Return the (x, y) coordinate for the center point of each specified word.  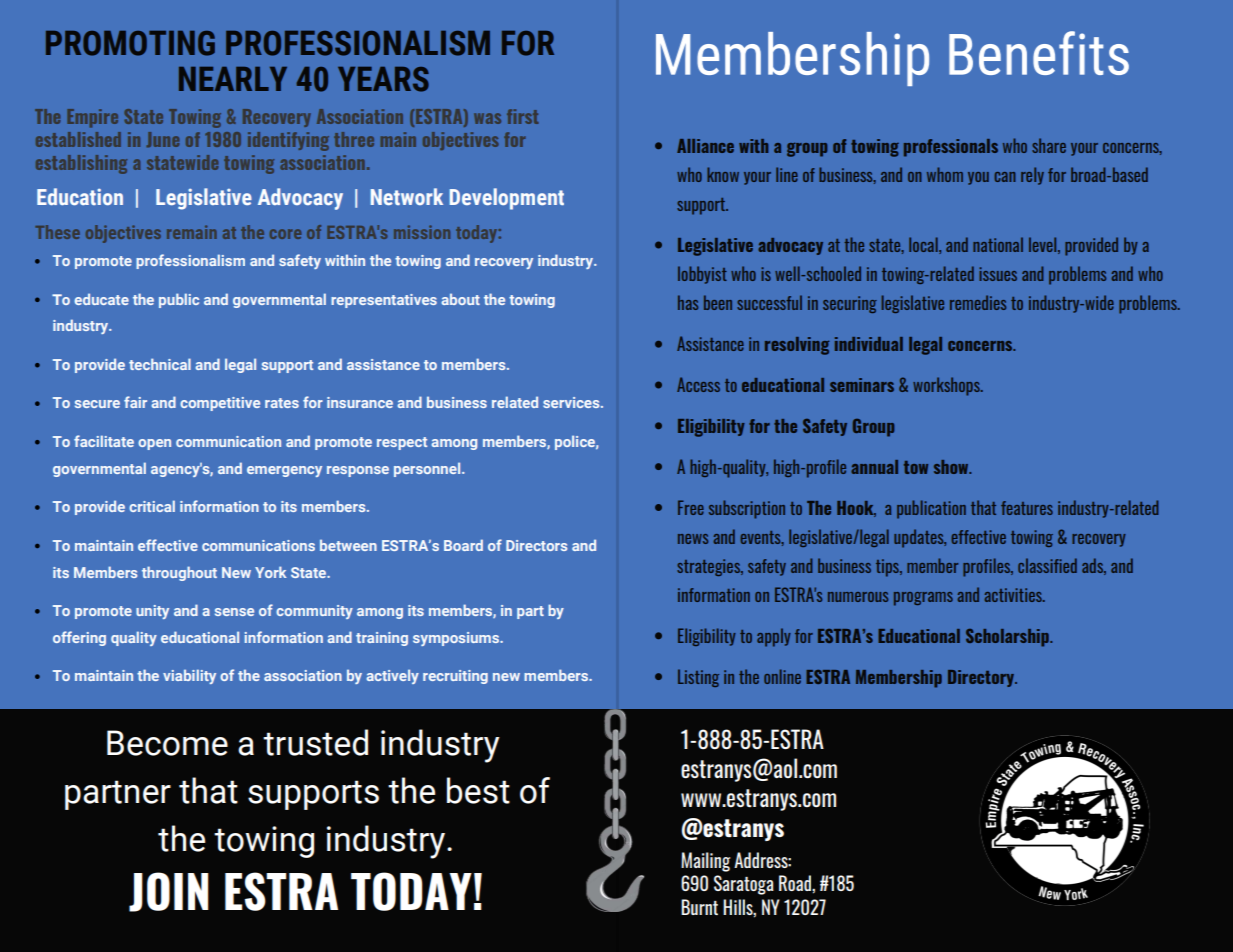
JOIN (169, 892)
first (522, 116)
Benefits (1039, 53)
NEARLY (233, 79)
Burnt (699, 907)
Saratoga (744, 885)
